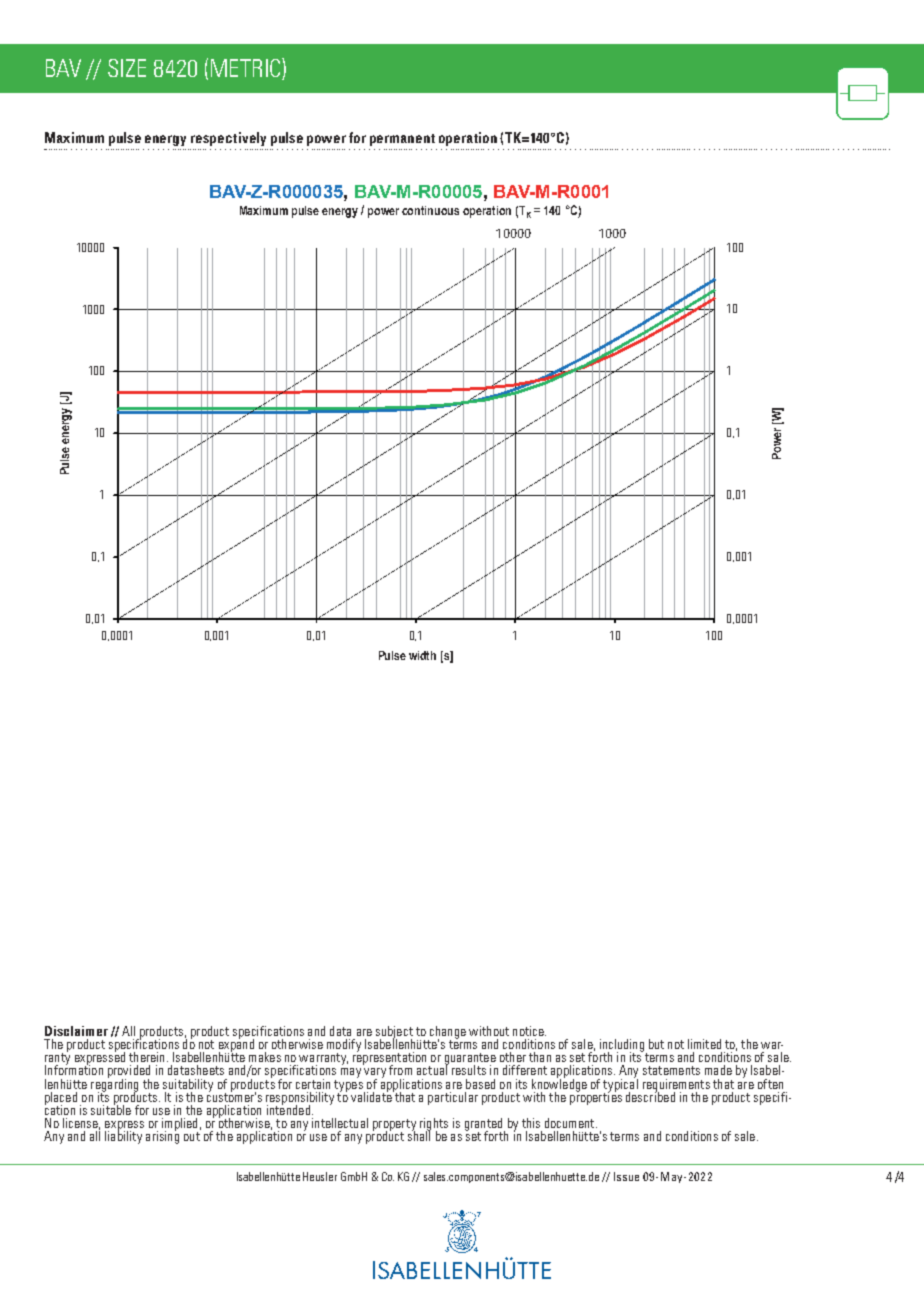 The image size is (924, 1308). What do you see at coordinates (127, 68) in the screenshot?
I see `SIZE` at bounding box center [127, 68].
